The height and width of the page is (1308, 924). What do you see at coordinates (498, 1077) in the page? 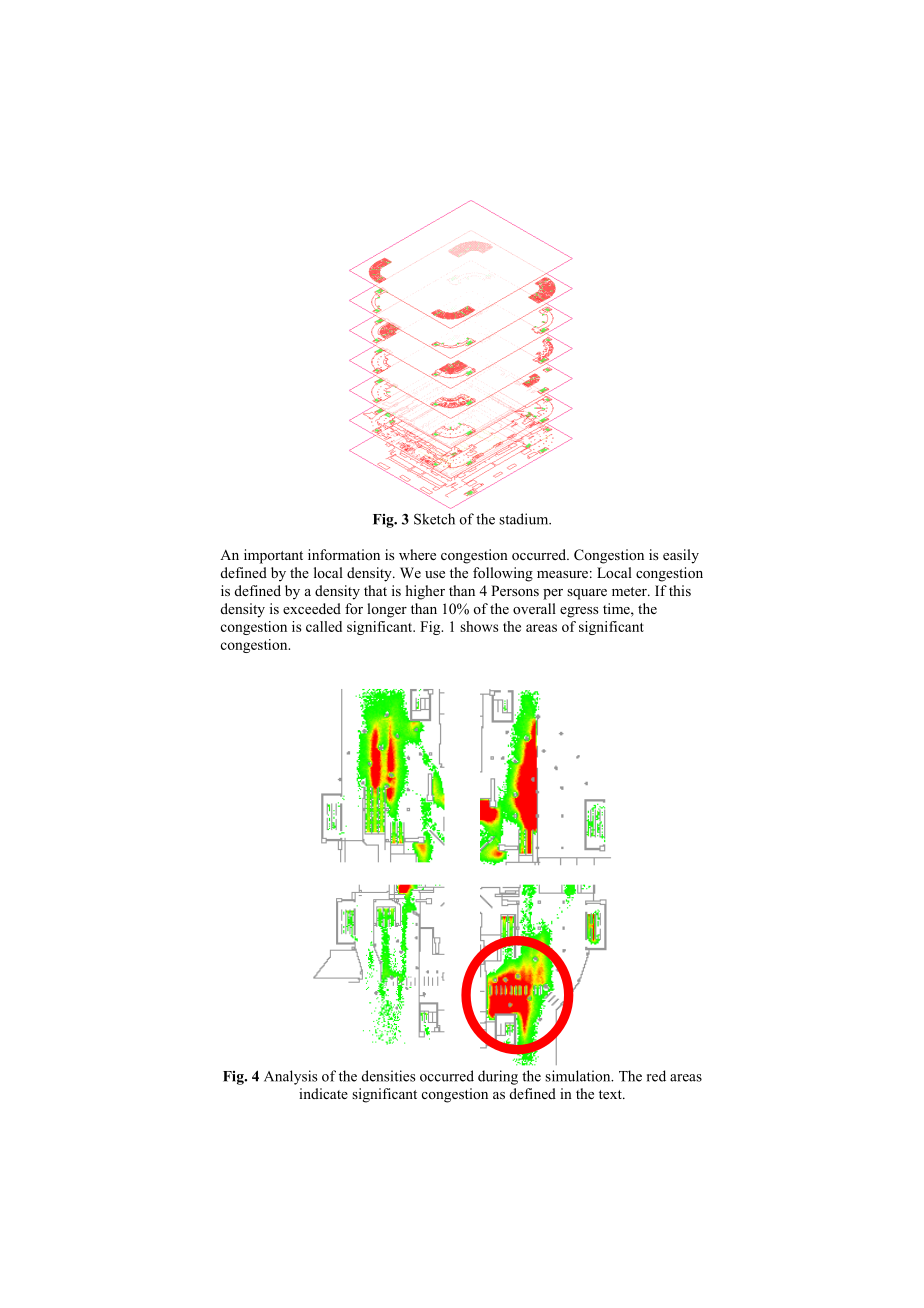
I see `during` at bounding box center [498, 1077].
